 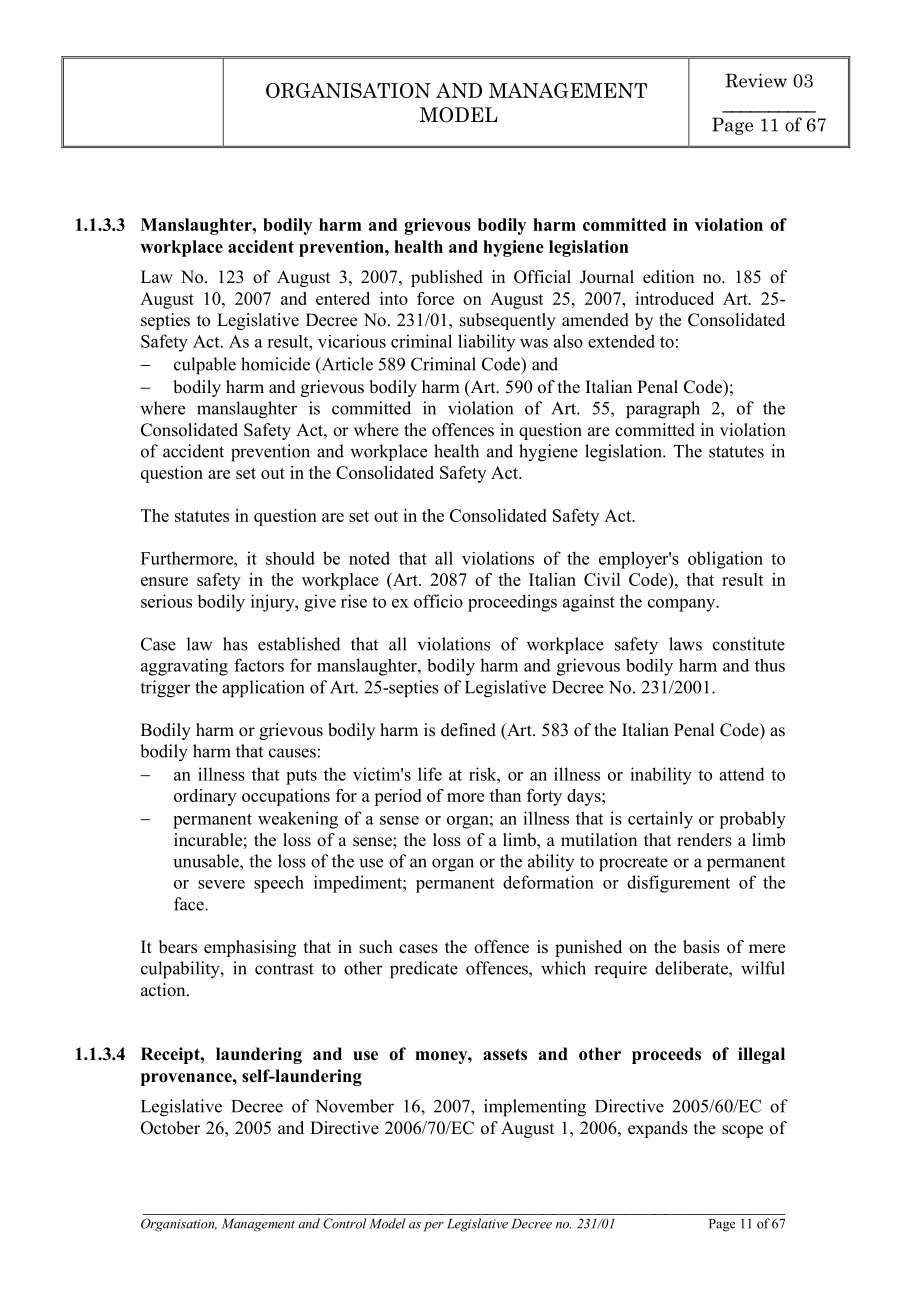 What do you see at coordinates (725, 560) in the page?
I see `obligation` at bounding box center [725, 560].
